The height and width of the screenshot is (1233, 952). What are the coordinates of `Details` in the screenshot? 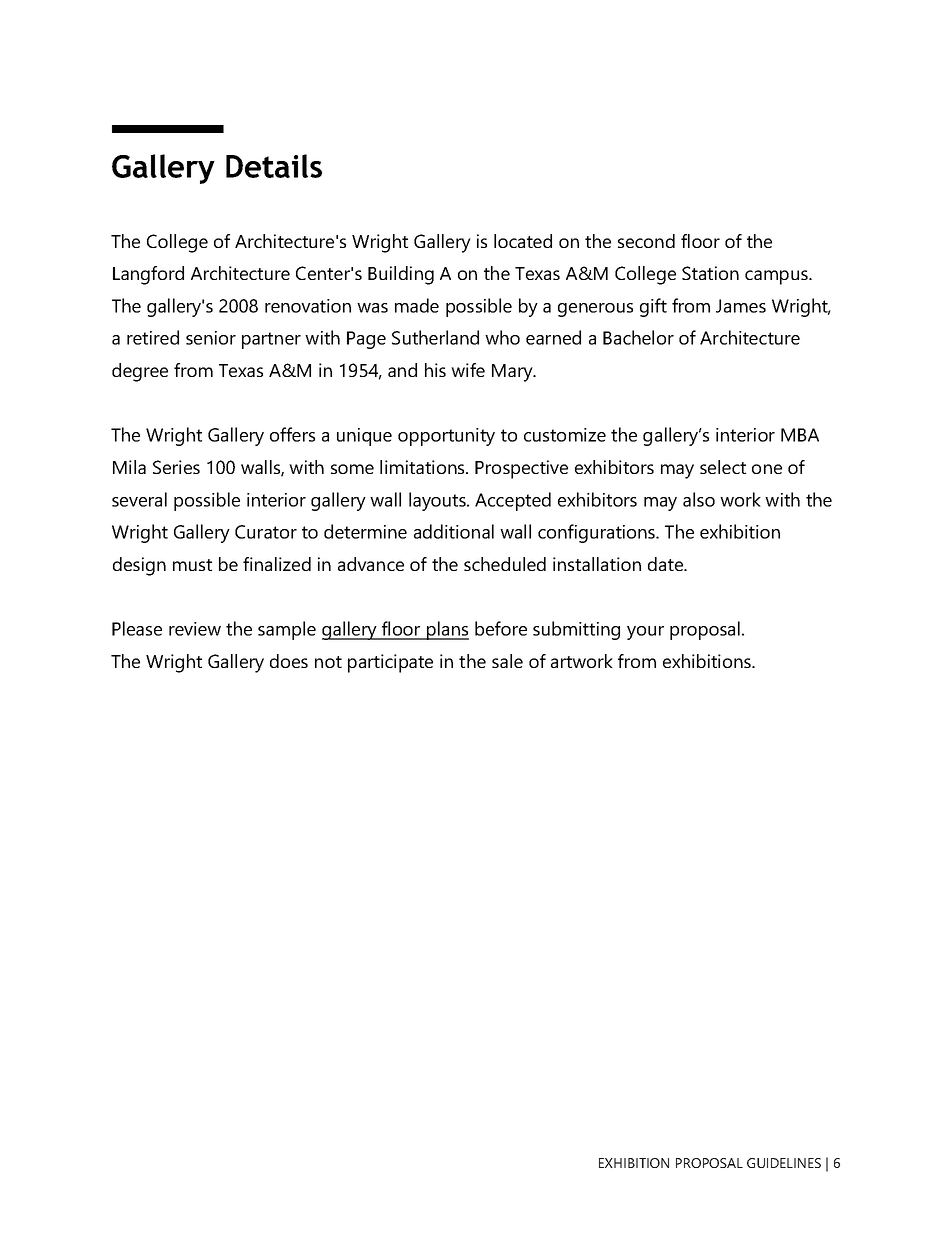 It's located at (274, 166).
